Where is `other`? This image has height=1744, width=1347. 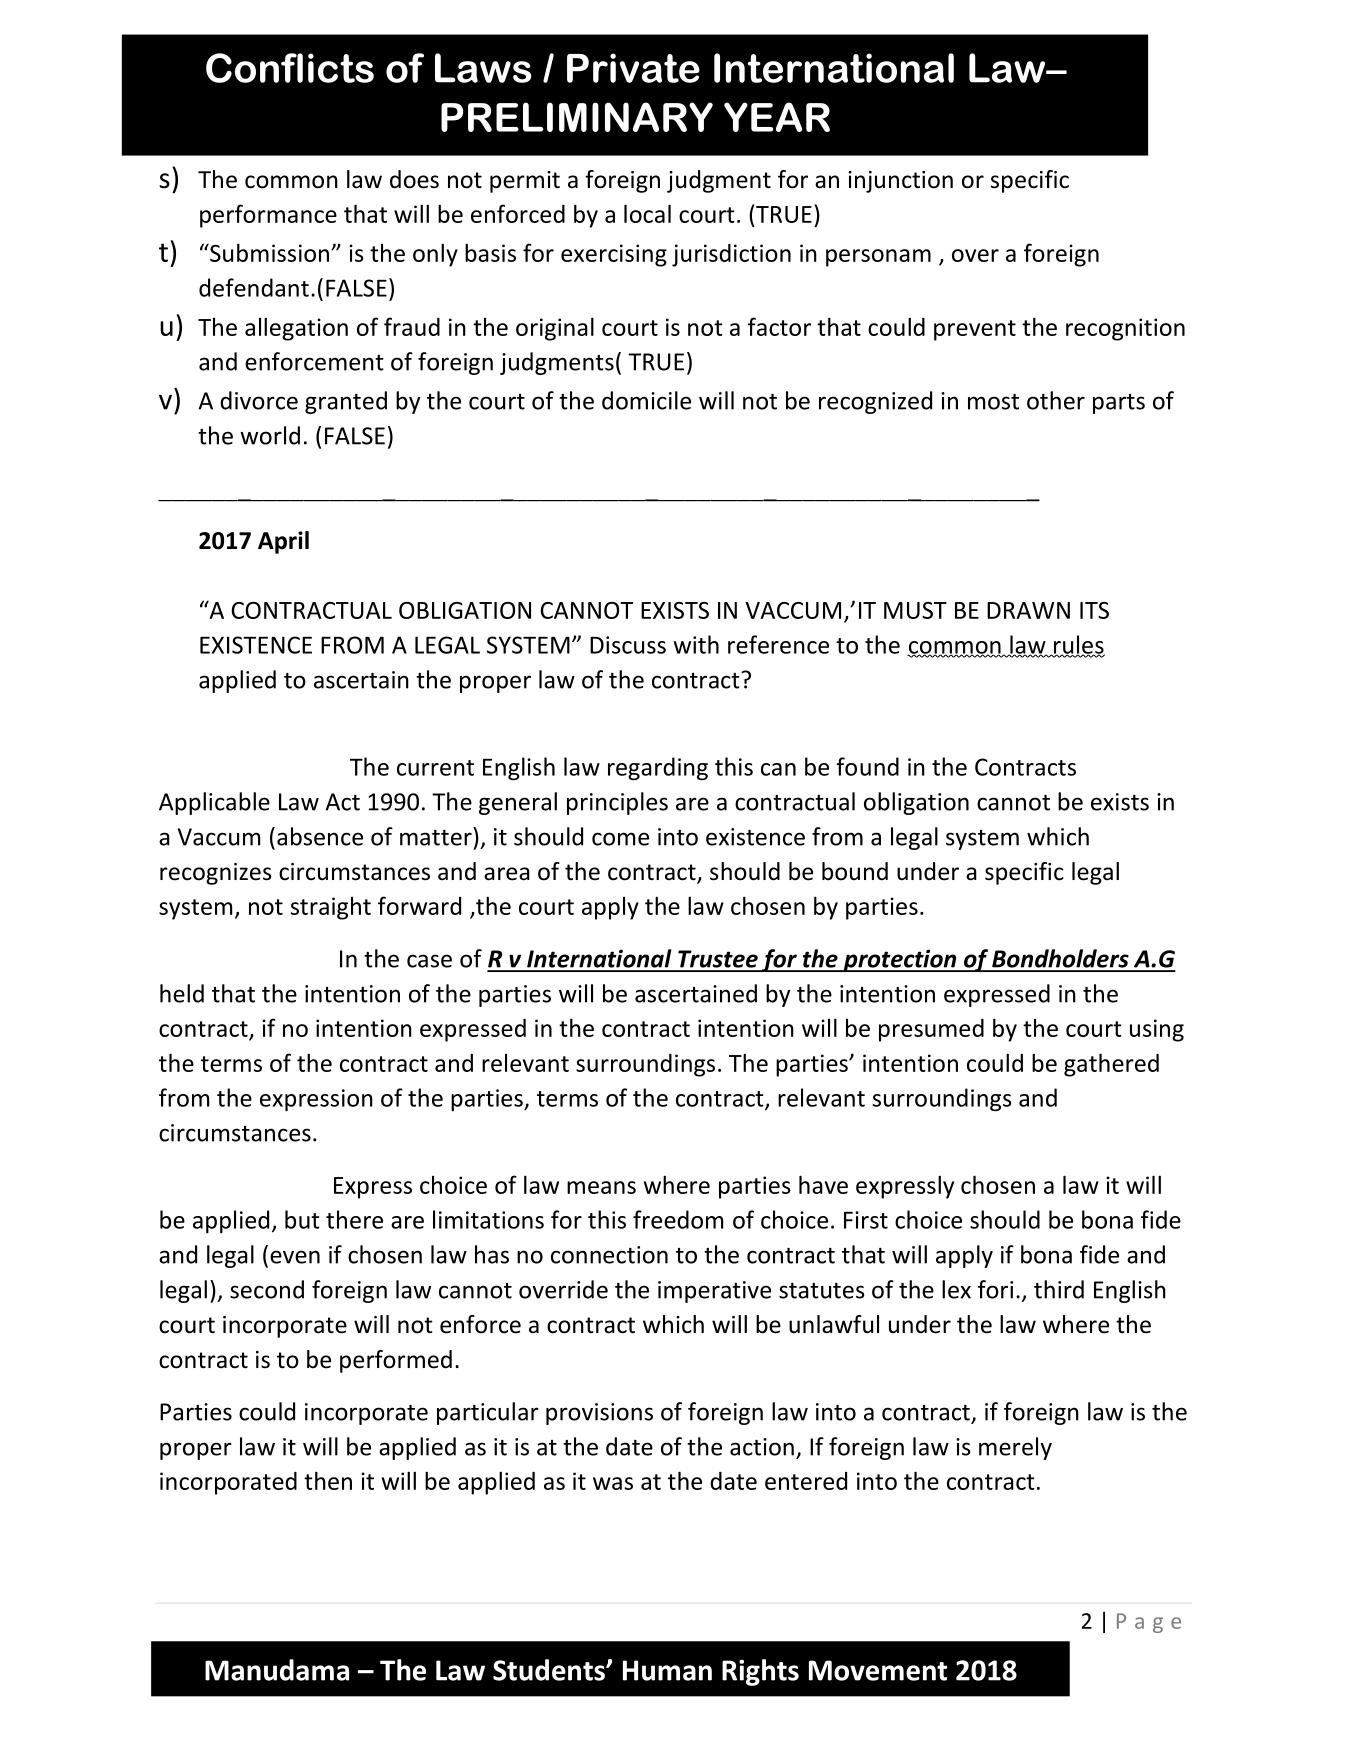 other is located at coordinates (1056, 400).
